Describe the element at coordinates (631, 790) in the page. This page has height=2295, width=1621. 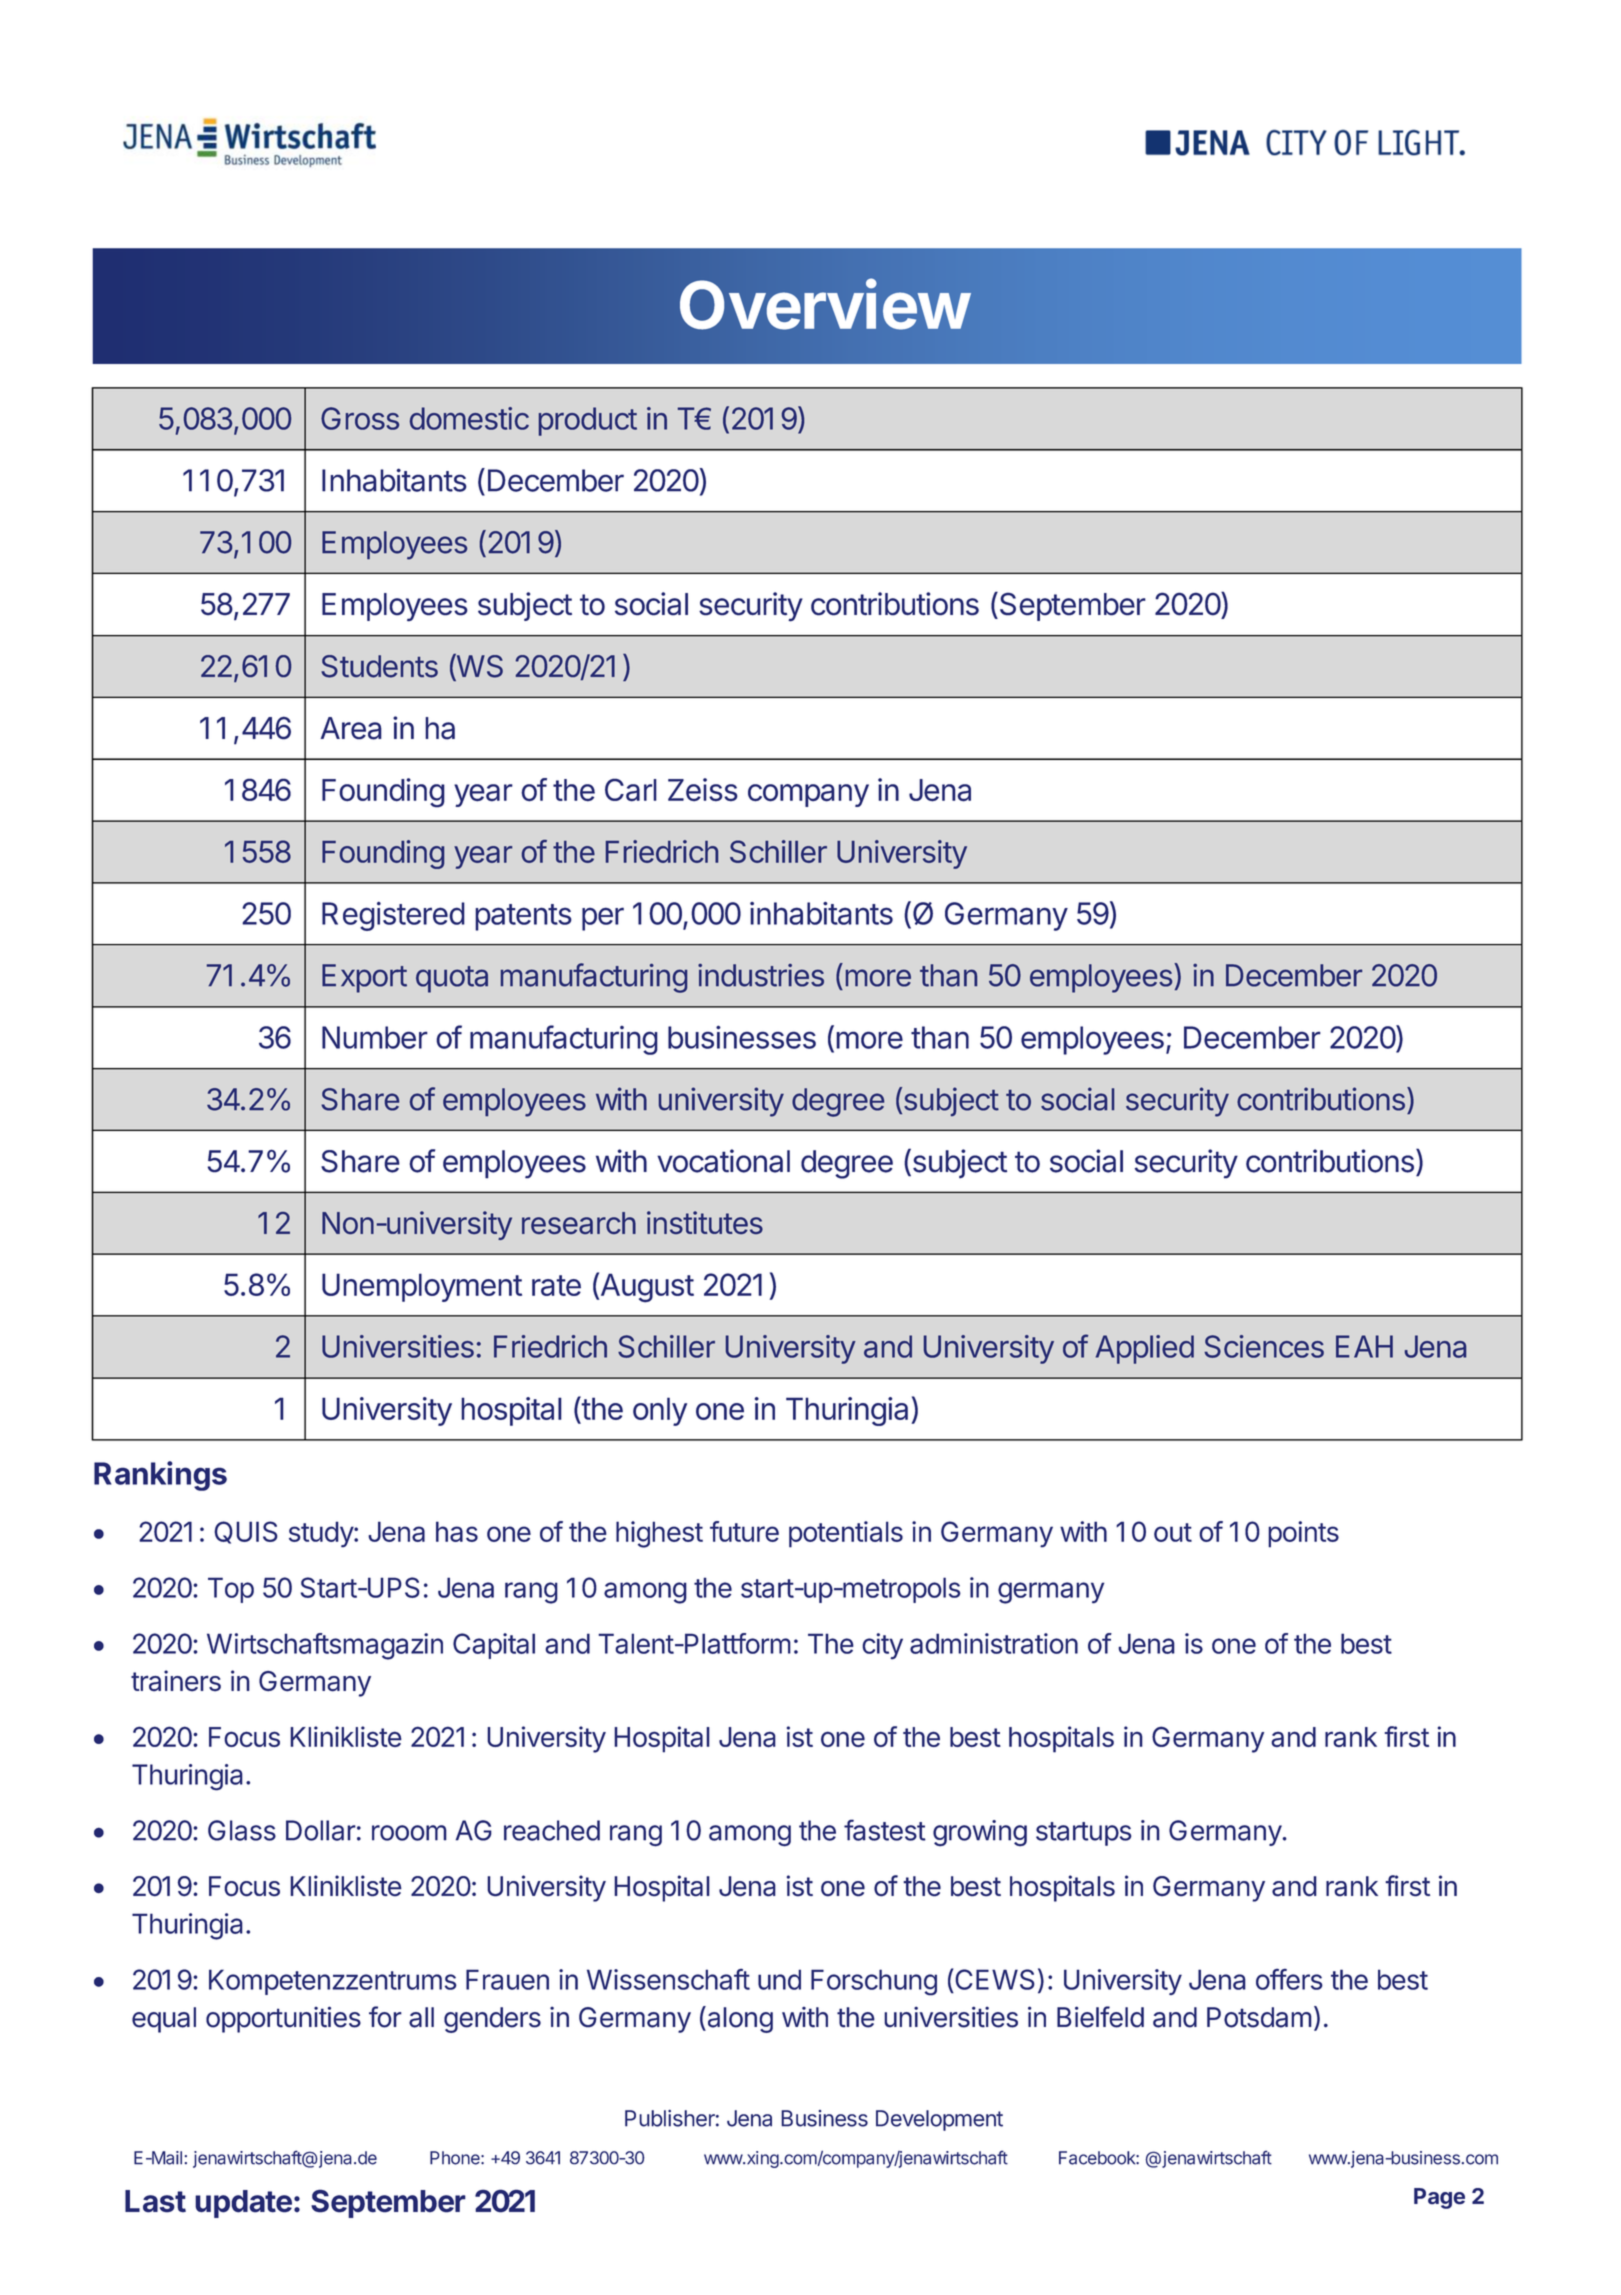
I see `Carl` at that location.
